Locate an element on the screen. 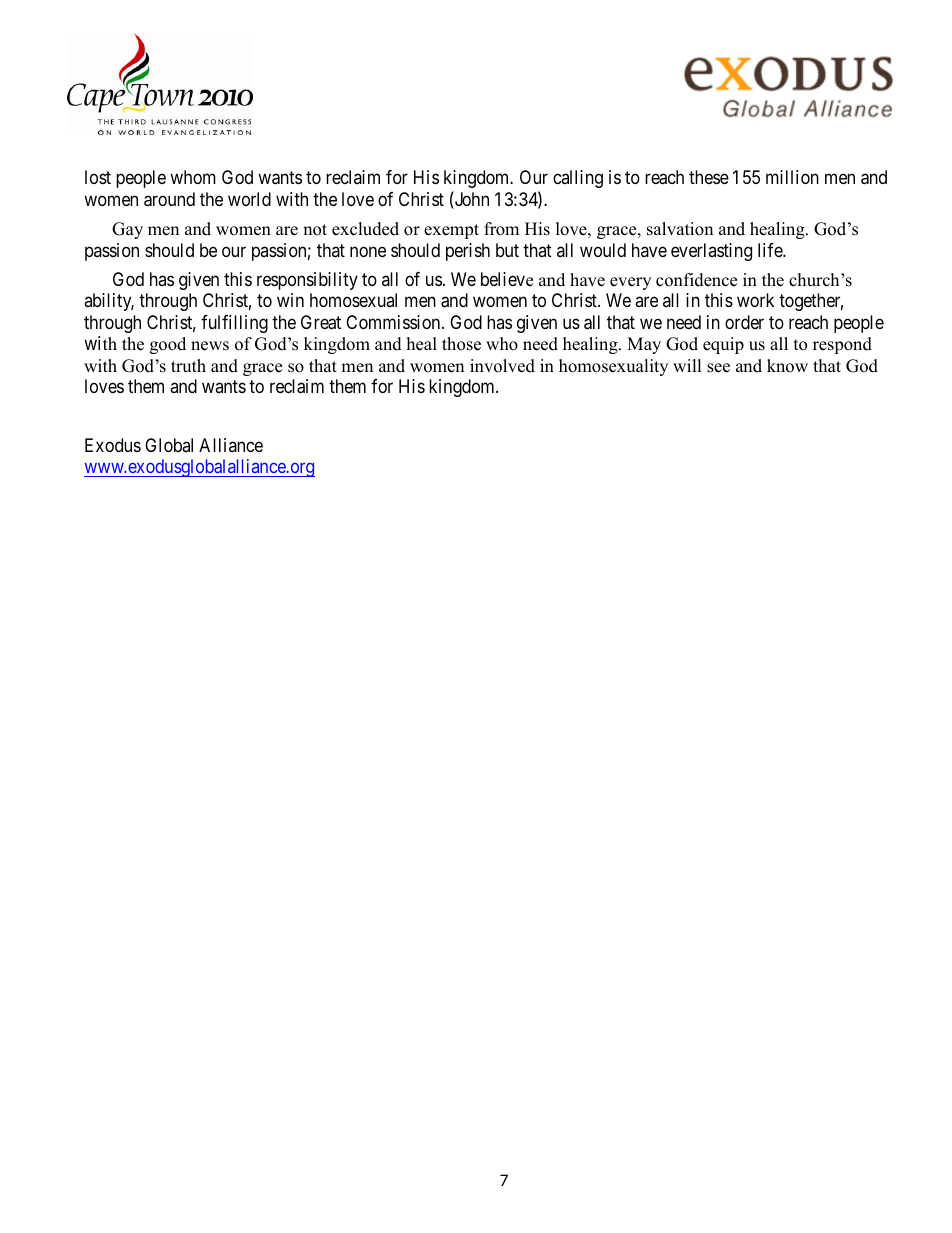 The height and width of the screenshot is (1233, 952). million is located at coordinates (792, 177).
